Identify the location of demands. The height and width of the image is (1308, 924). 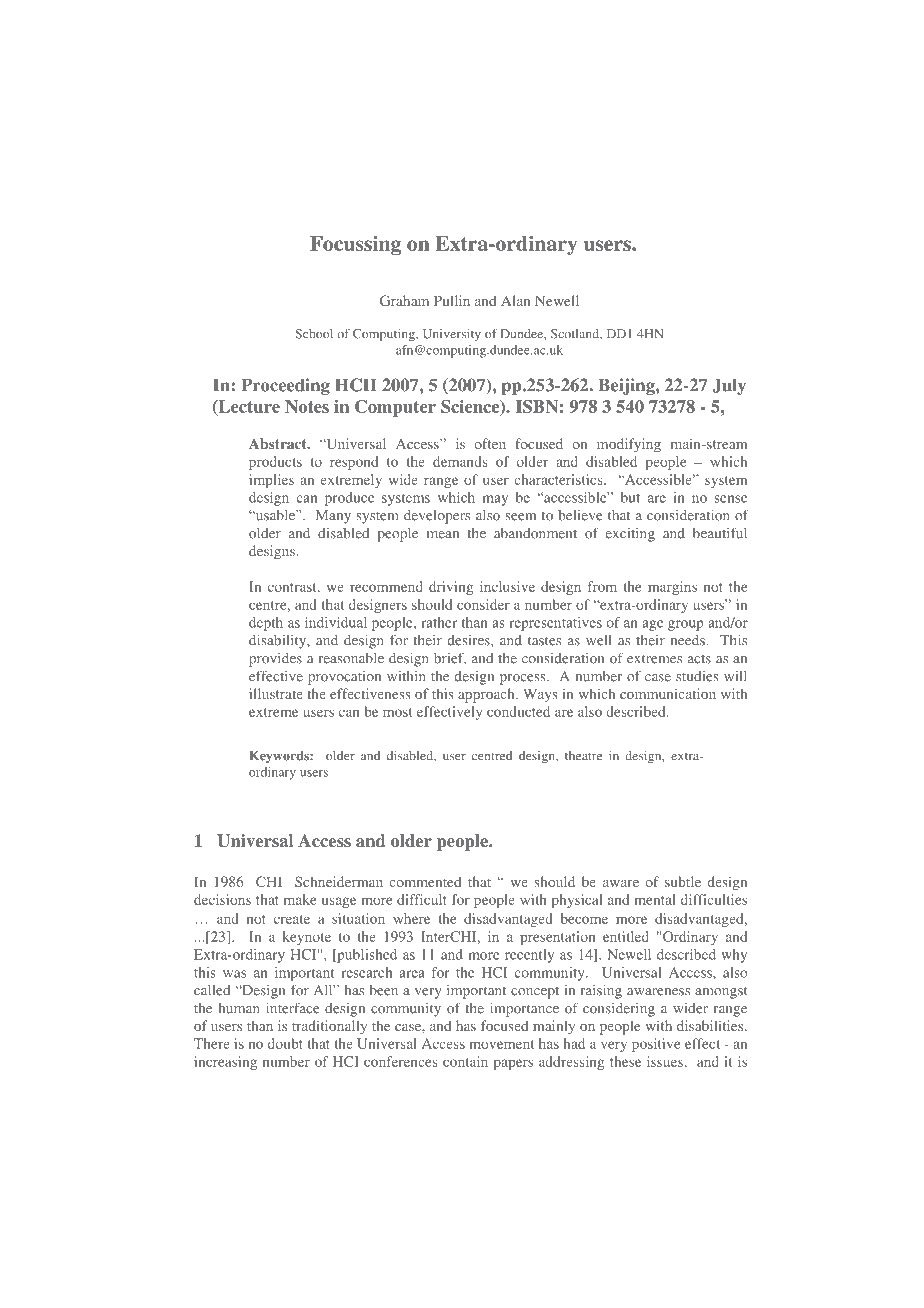
(460, 461).
